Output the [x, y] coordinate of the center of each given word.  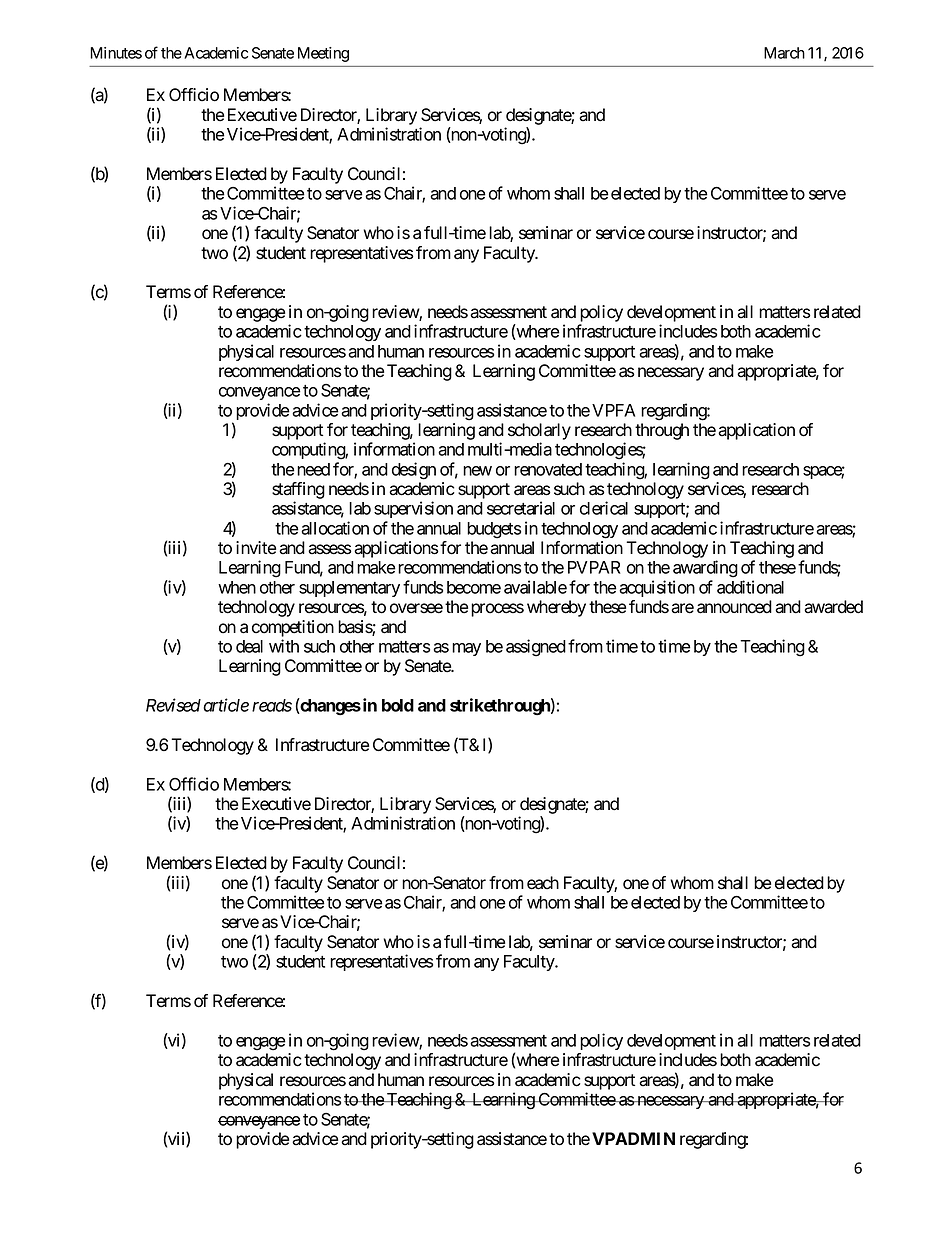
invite [256, 548]
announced [734, 607]
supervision [413, 509]
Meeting [323, 54]
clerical [604, 508]
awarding [705, 569]
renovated [548, 469]
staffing [298, 492]
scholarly [539, 431]
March [784, 53]
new [477, 471]
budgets [494, 530]
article [226, 705]
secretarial [521, 508]
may [466, 649]
